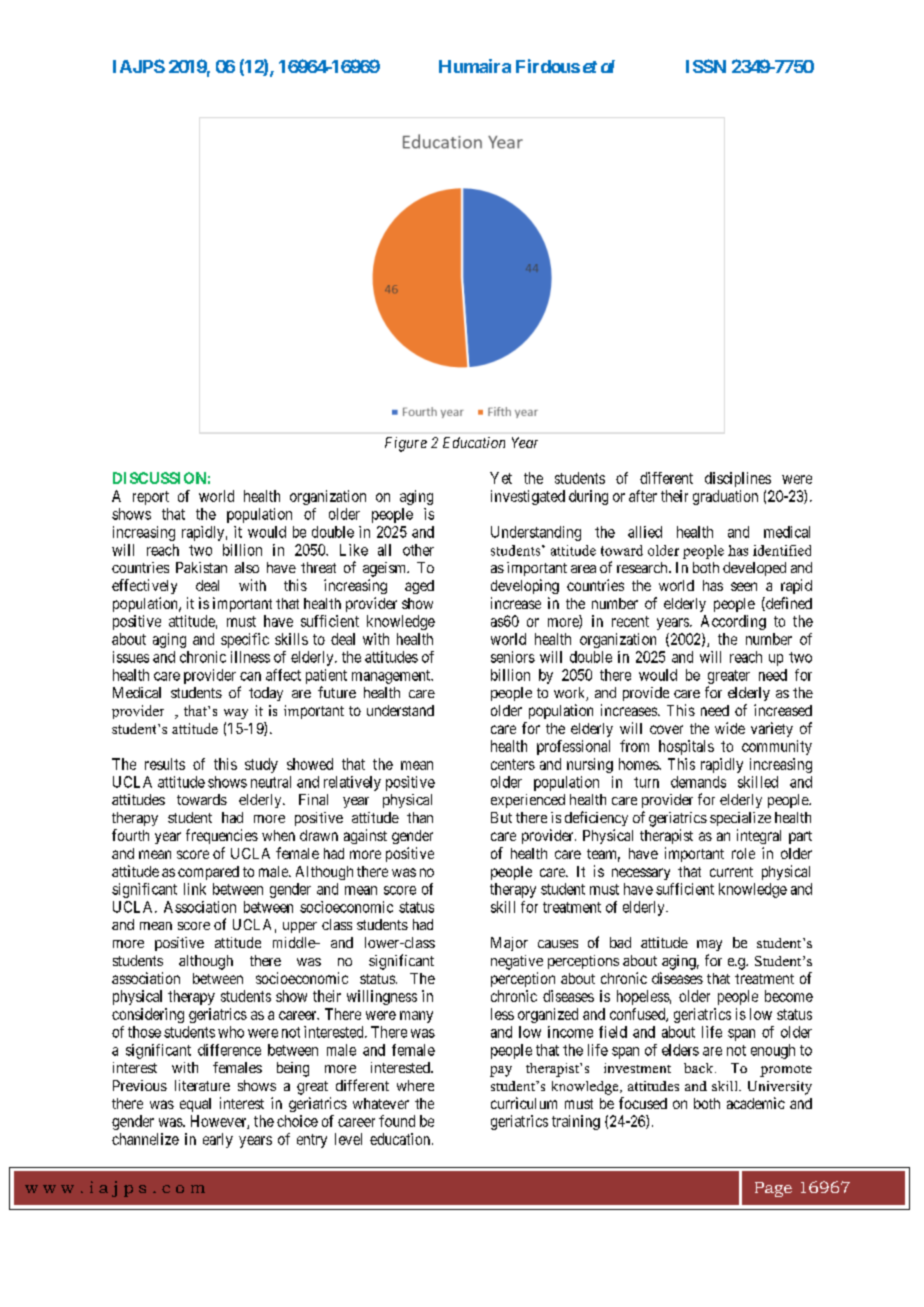 The width and height of the screenshot is (924, 1307). What do you see at coordinates (509, 944) in the screenshot?
I see `Major` at bounding box center [509, 944].
